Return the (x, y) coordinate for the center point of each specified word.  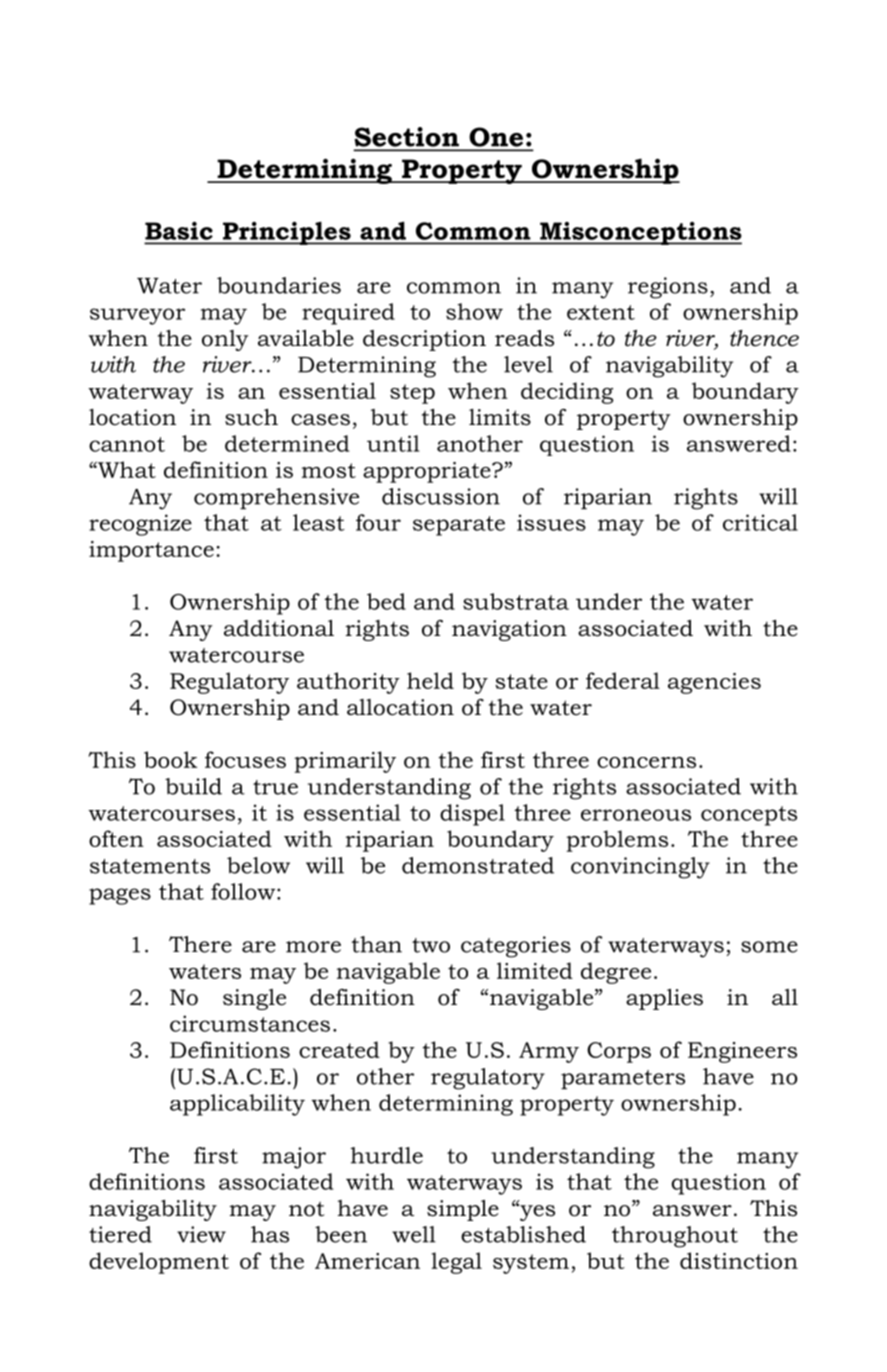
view (201, 1234)
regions (668, 288)
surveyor (137, 316)
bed (386, 601)
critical (760, 522)
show (474, 311)
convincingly (640, 868)
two (431, 945)
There (200, 944)
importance (151, 551)
